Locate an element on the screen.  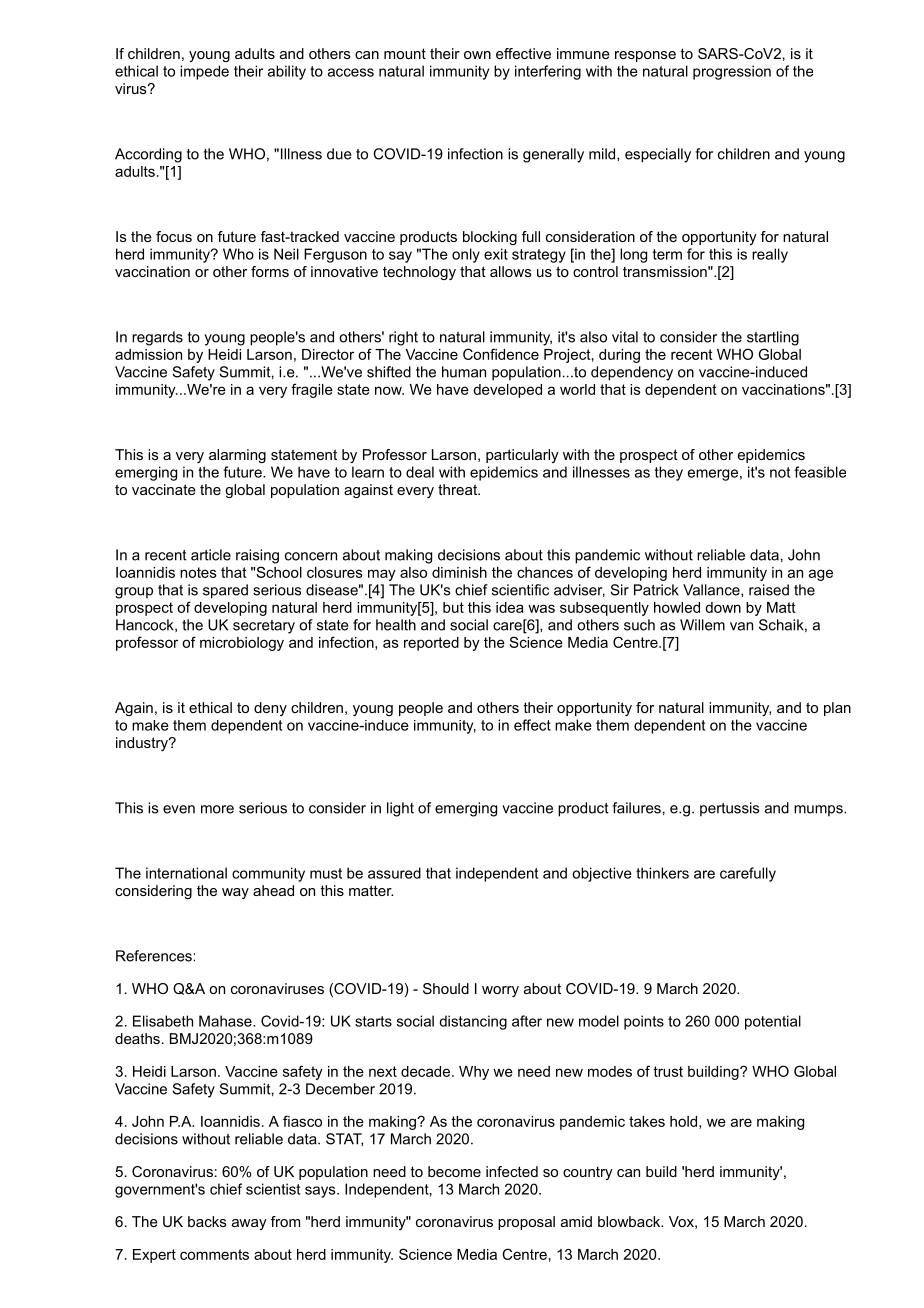
potential is located at coordinates (773, 1022).
